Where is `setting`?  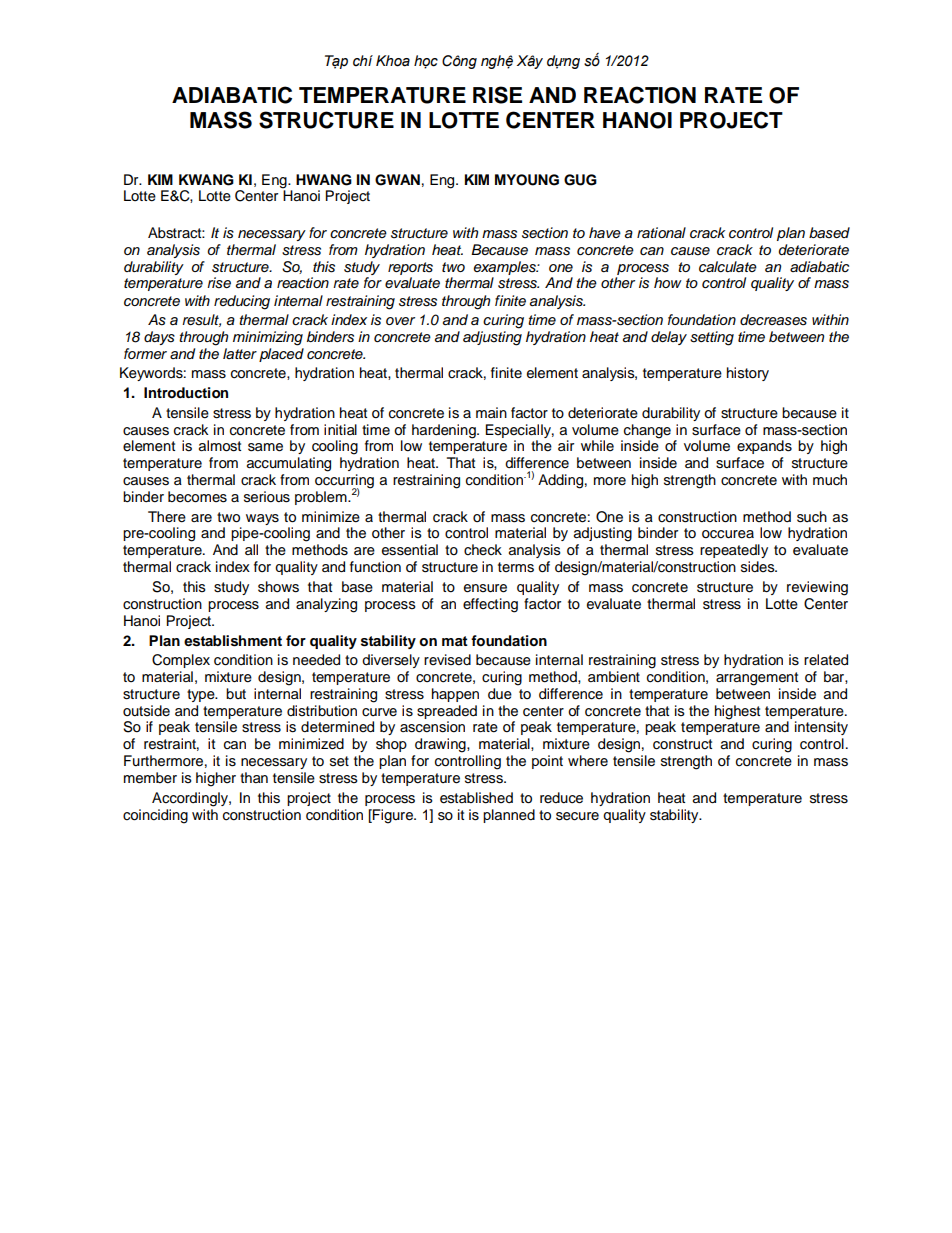
setting is located at coordinates (712, 338).
